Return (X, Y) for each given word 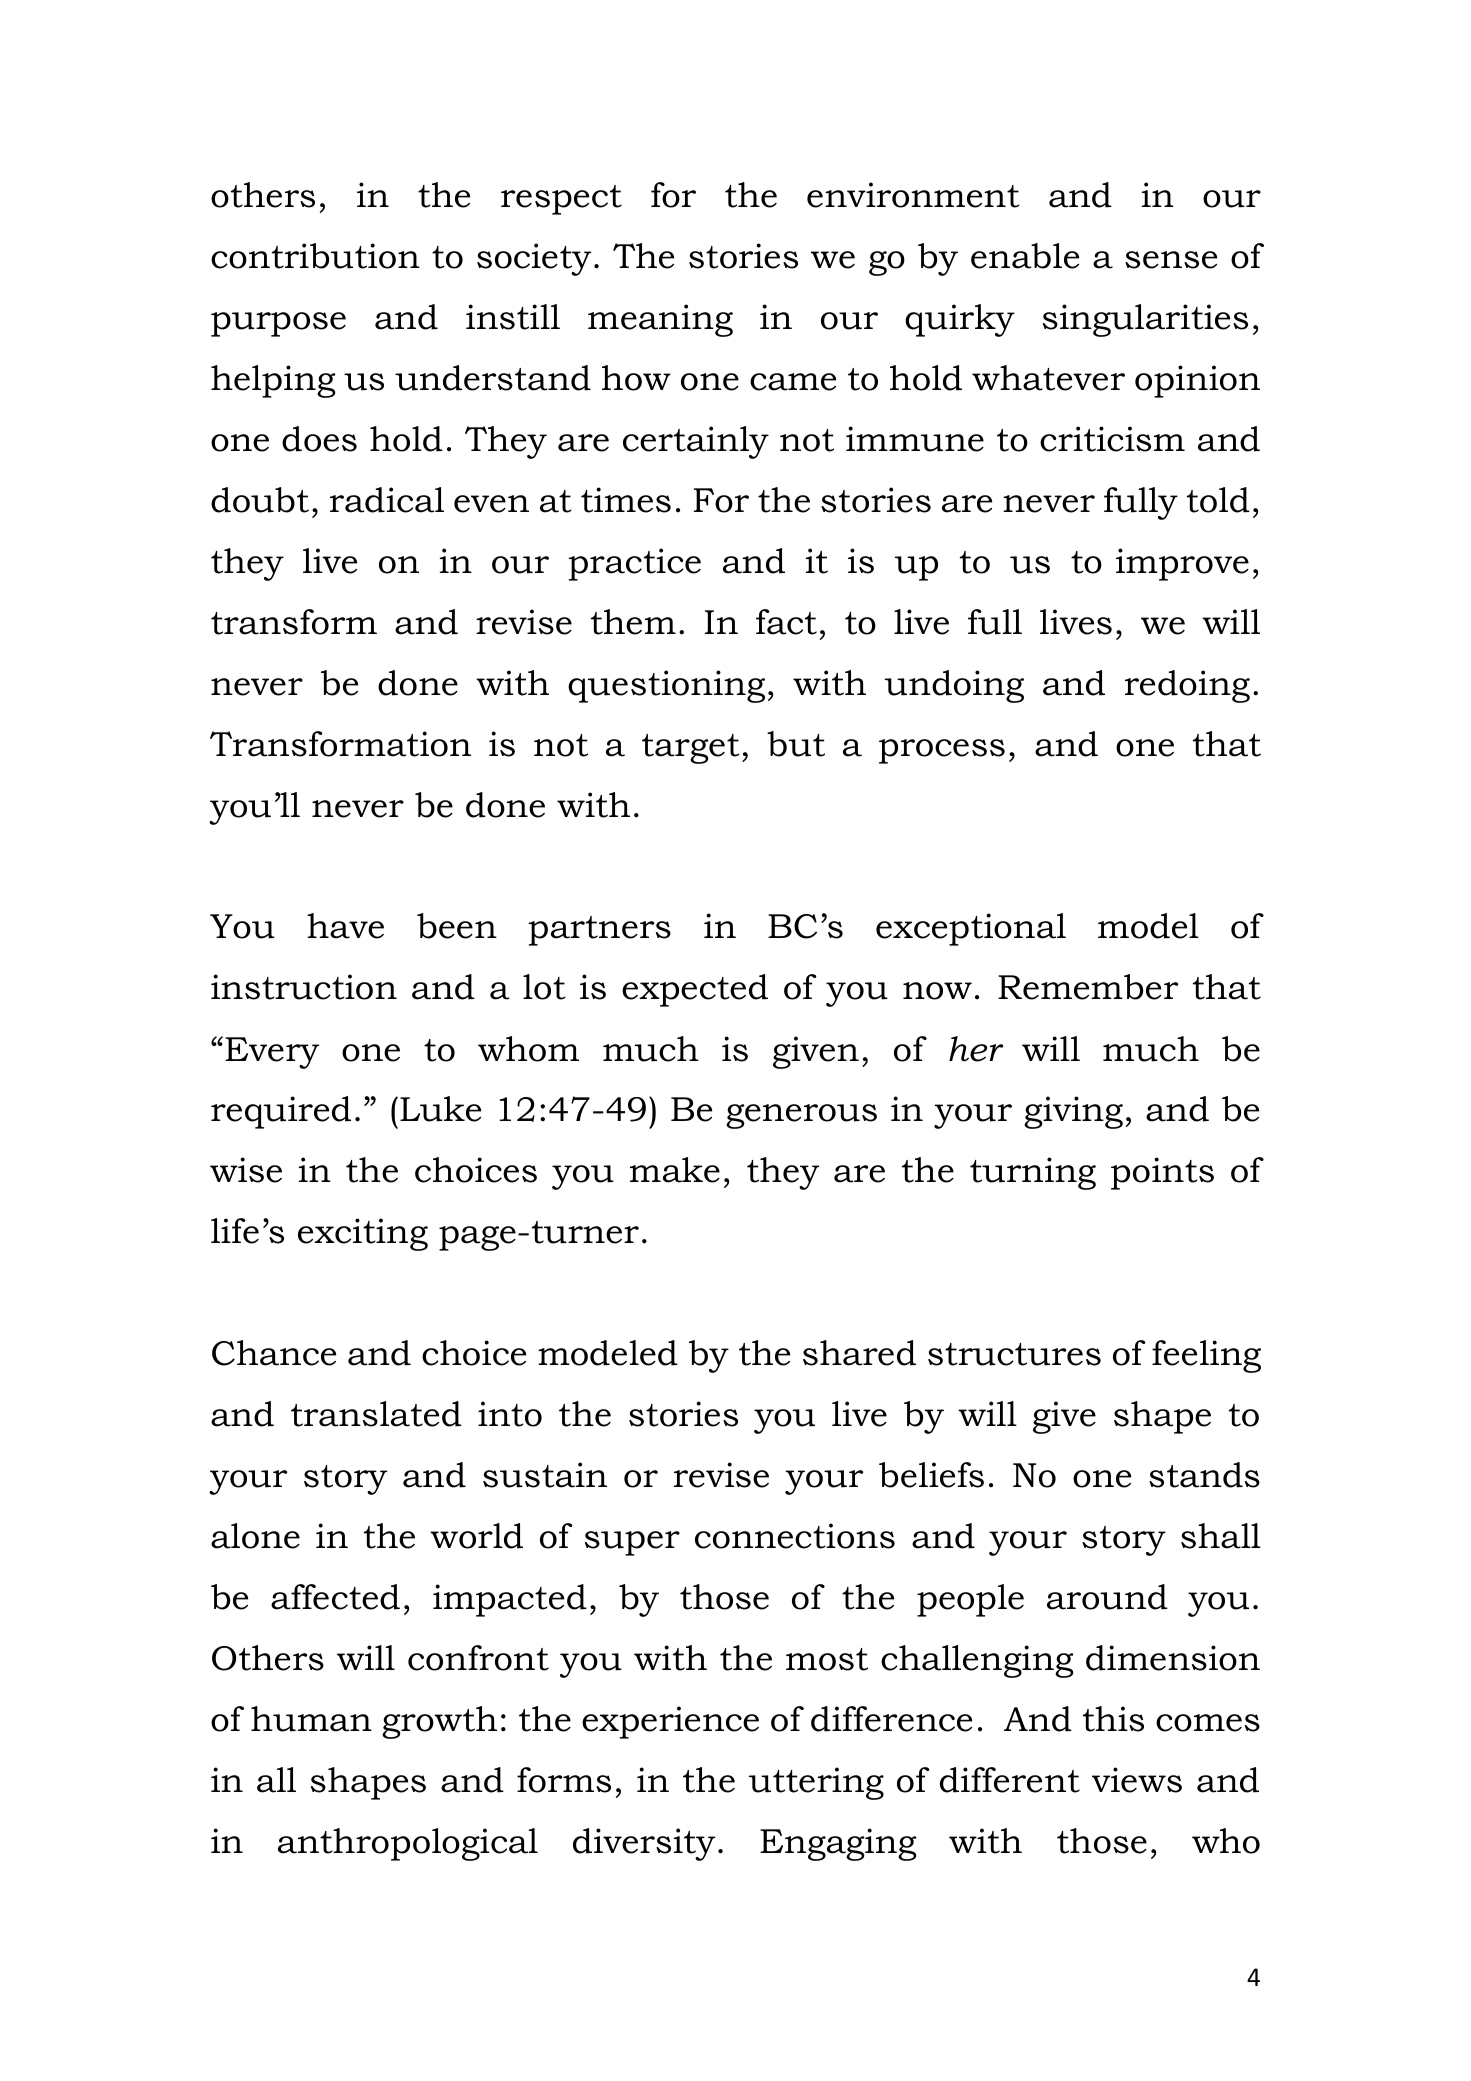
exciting (363, 1234)
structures (1014, 1354)
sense (1171, 260)
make (675, 1170)
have (345, 926)
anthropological (408, 1844)
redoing (1187, 686)
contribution (315, 256)
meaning (660, 320)
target (691, 749)
